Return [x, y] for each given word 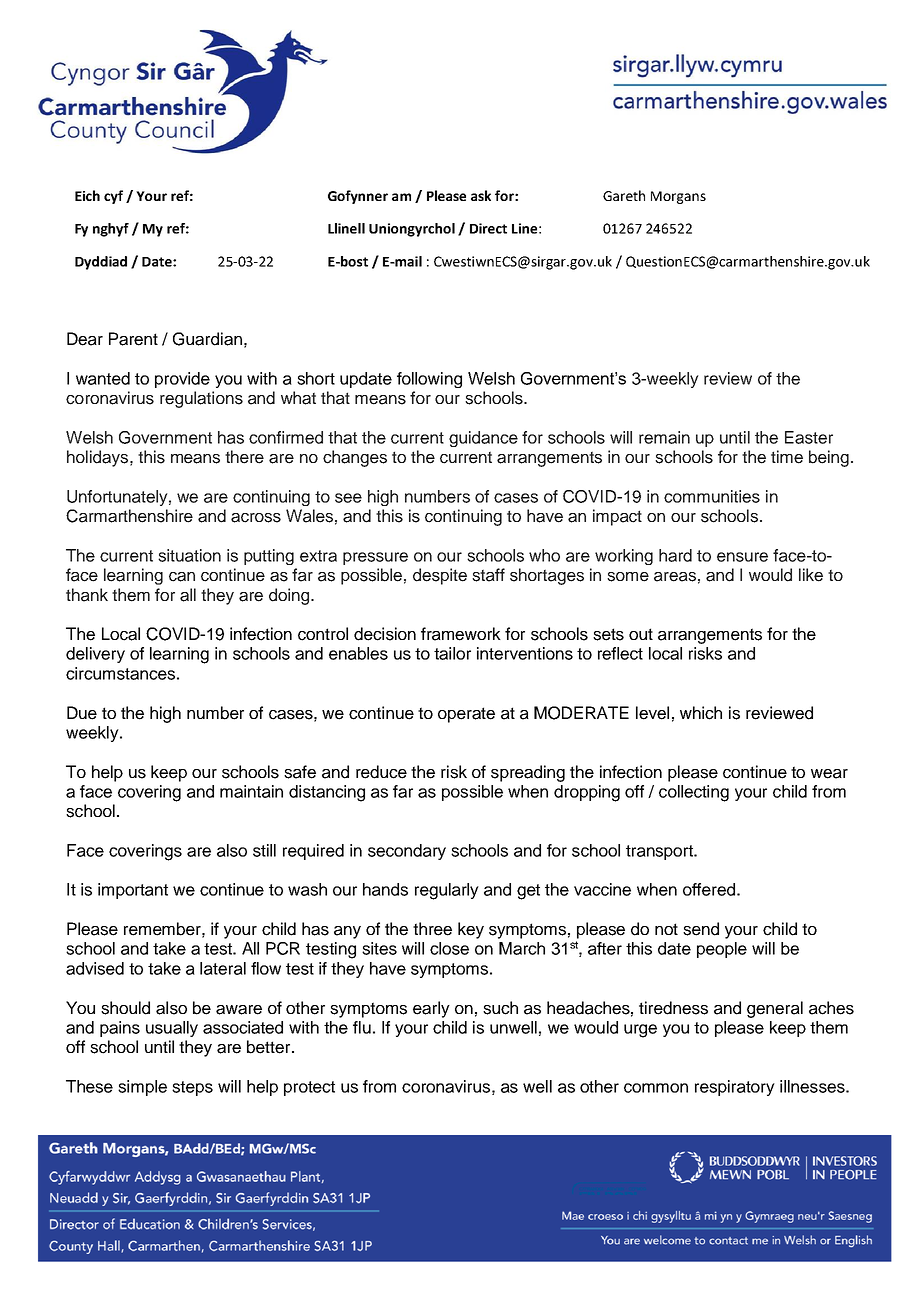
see [348, 498]
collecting [694, 793]
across [256, 518]
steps [192, 1088]
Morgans [678, 197]
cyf [113, 197]
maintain [251, 791]
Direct [488, 228]
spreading [528, 773]
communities [712, 496]
